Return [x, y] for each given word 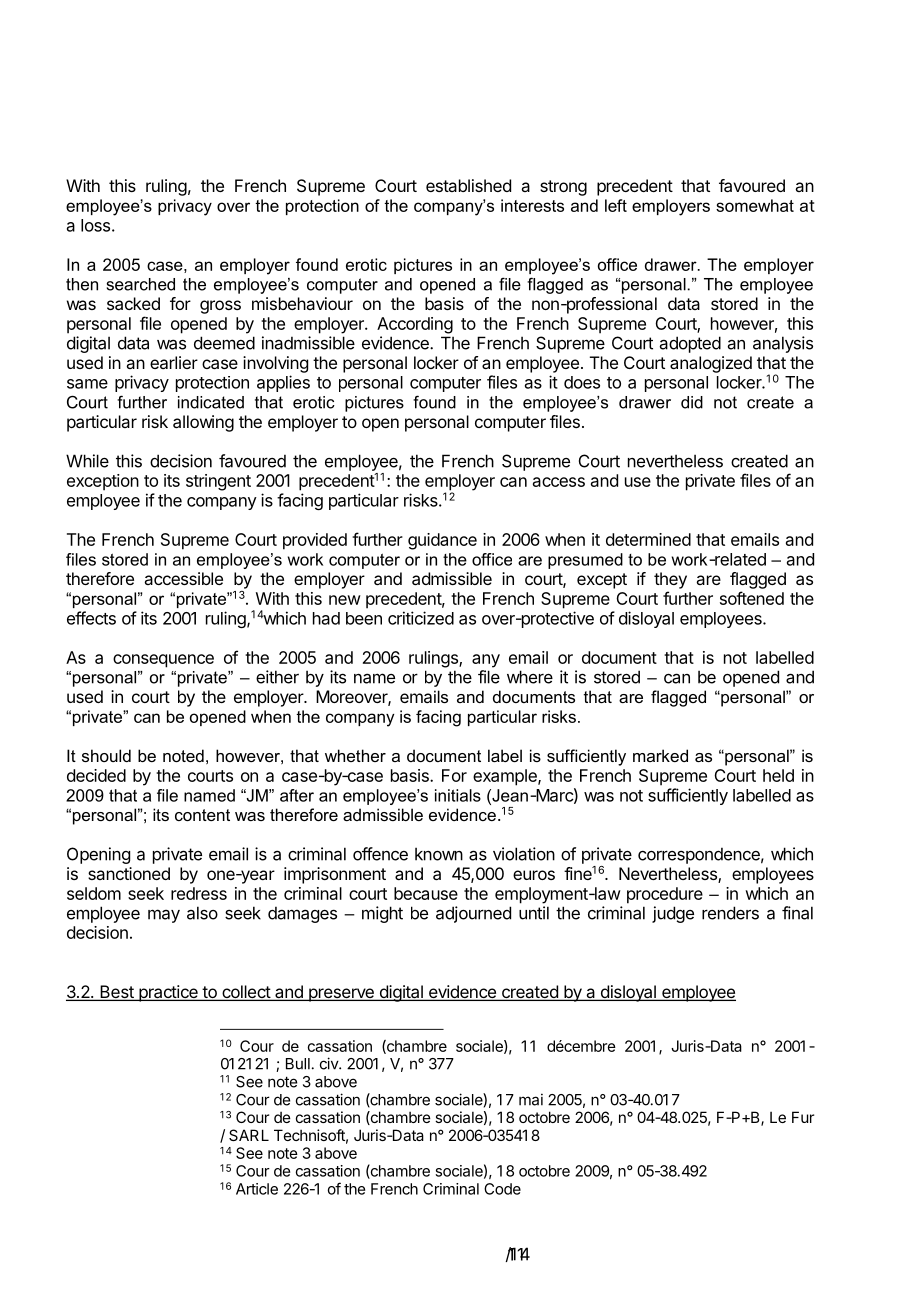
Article [257, 1189]
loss [95, 225]
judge [673, 914]
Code [502, 1189]
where [530, 677]
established [468, 185]
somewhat [755, 205]
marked [660, 755]
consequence [163, 661]
